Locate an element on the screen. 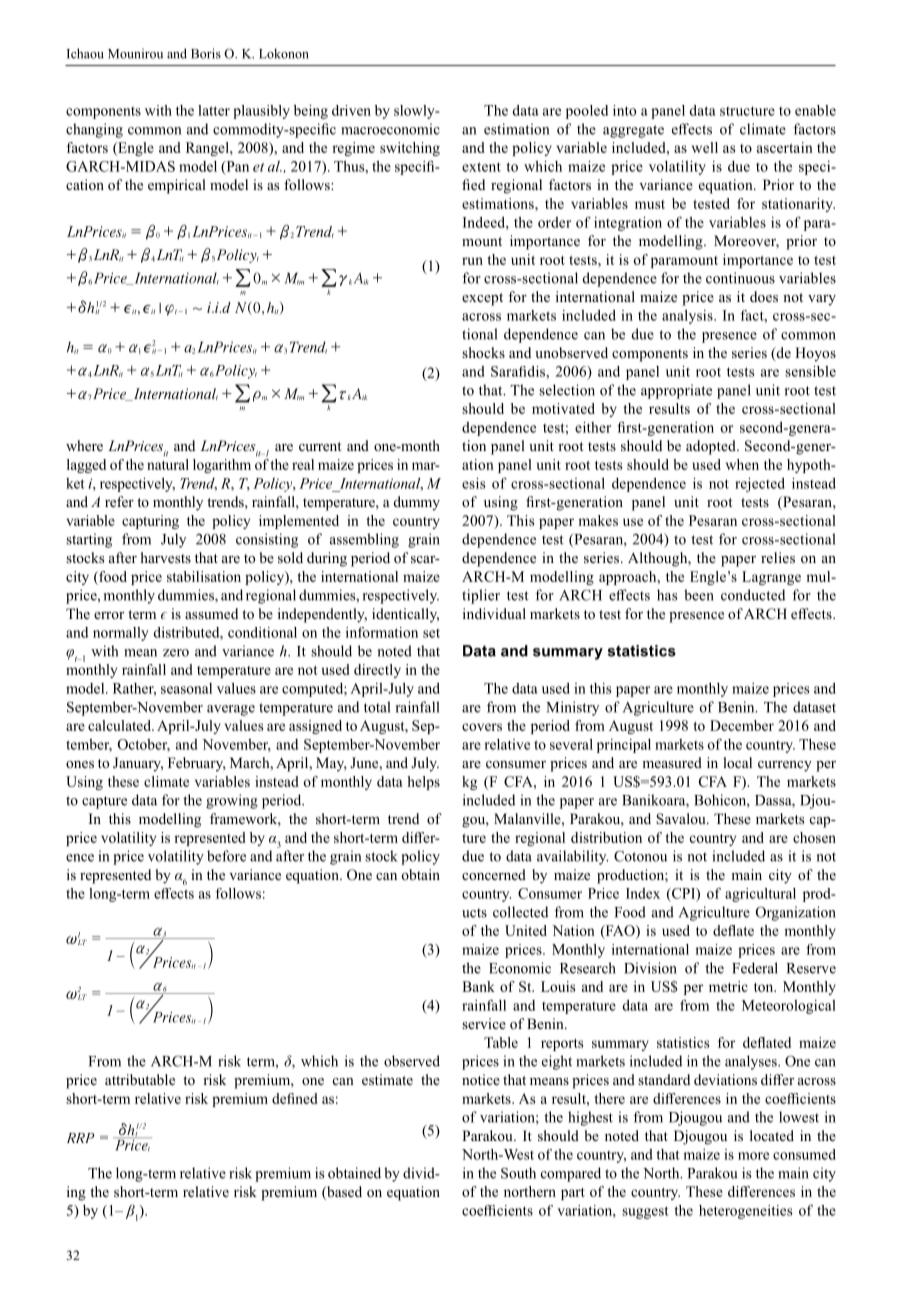 The height and width of the screenshot is (1308, 924). defined is located at coordinates (295, 1098).
